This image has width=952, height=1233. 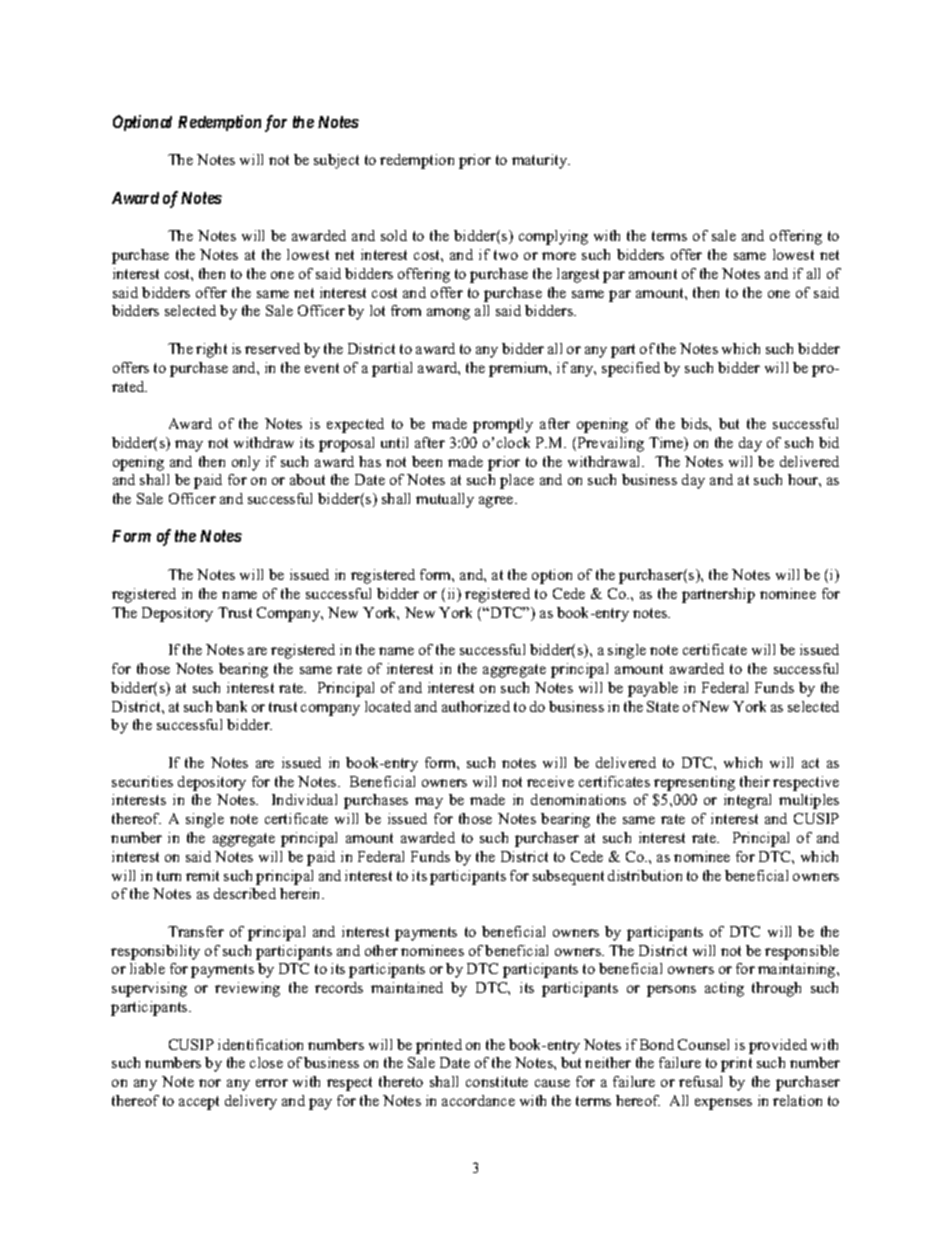 I want to click on securities, so click(x=142, y=781).
